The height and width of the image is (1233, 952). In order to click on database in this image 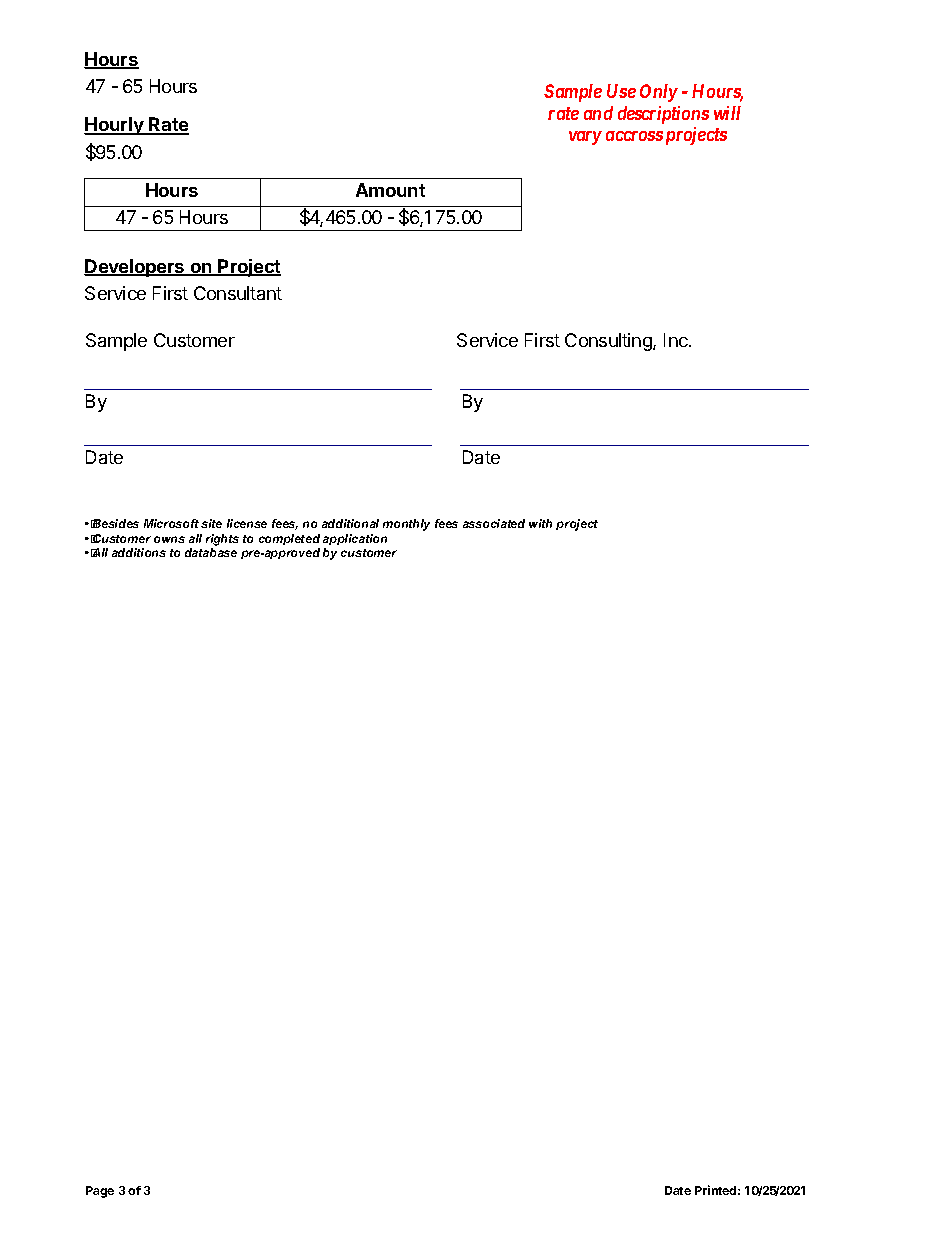, I will do `click(211, 552)`.
